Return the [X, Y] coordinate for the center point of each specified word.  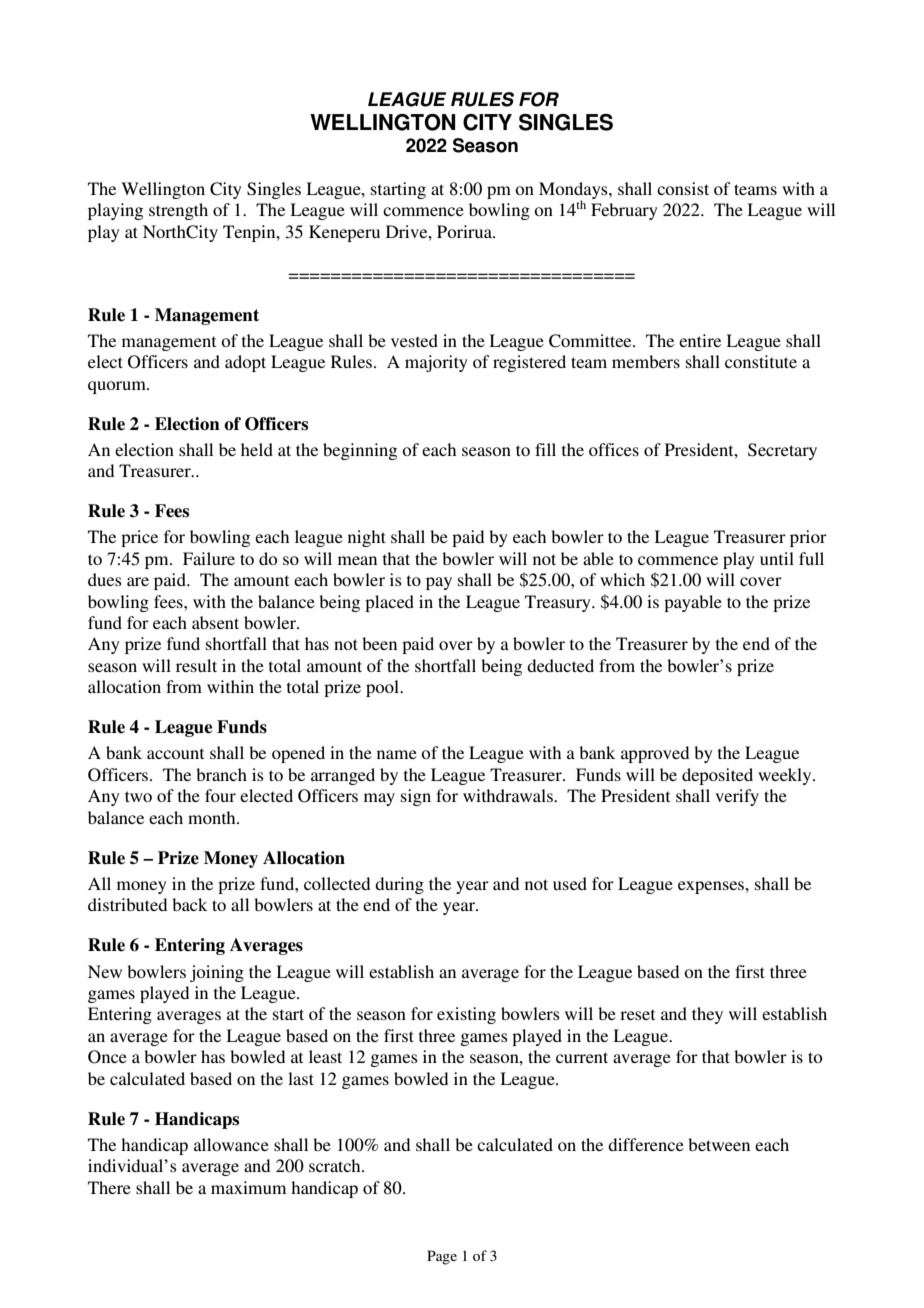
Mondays [574, 191]
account [175, 753]
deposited [717, 776]
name [397, 754]
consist [683, 188]
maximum [248, 1187]
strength [178, 211]
